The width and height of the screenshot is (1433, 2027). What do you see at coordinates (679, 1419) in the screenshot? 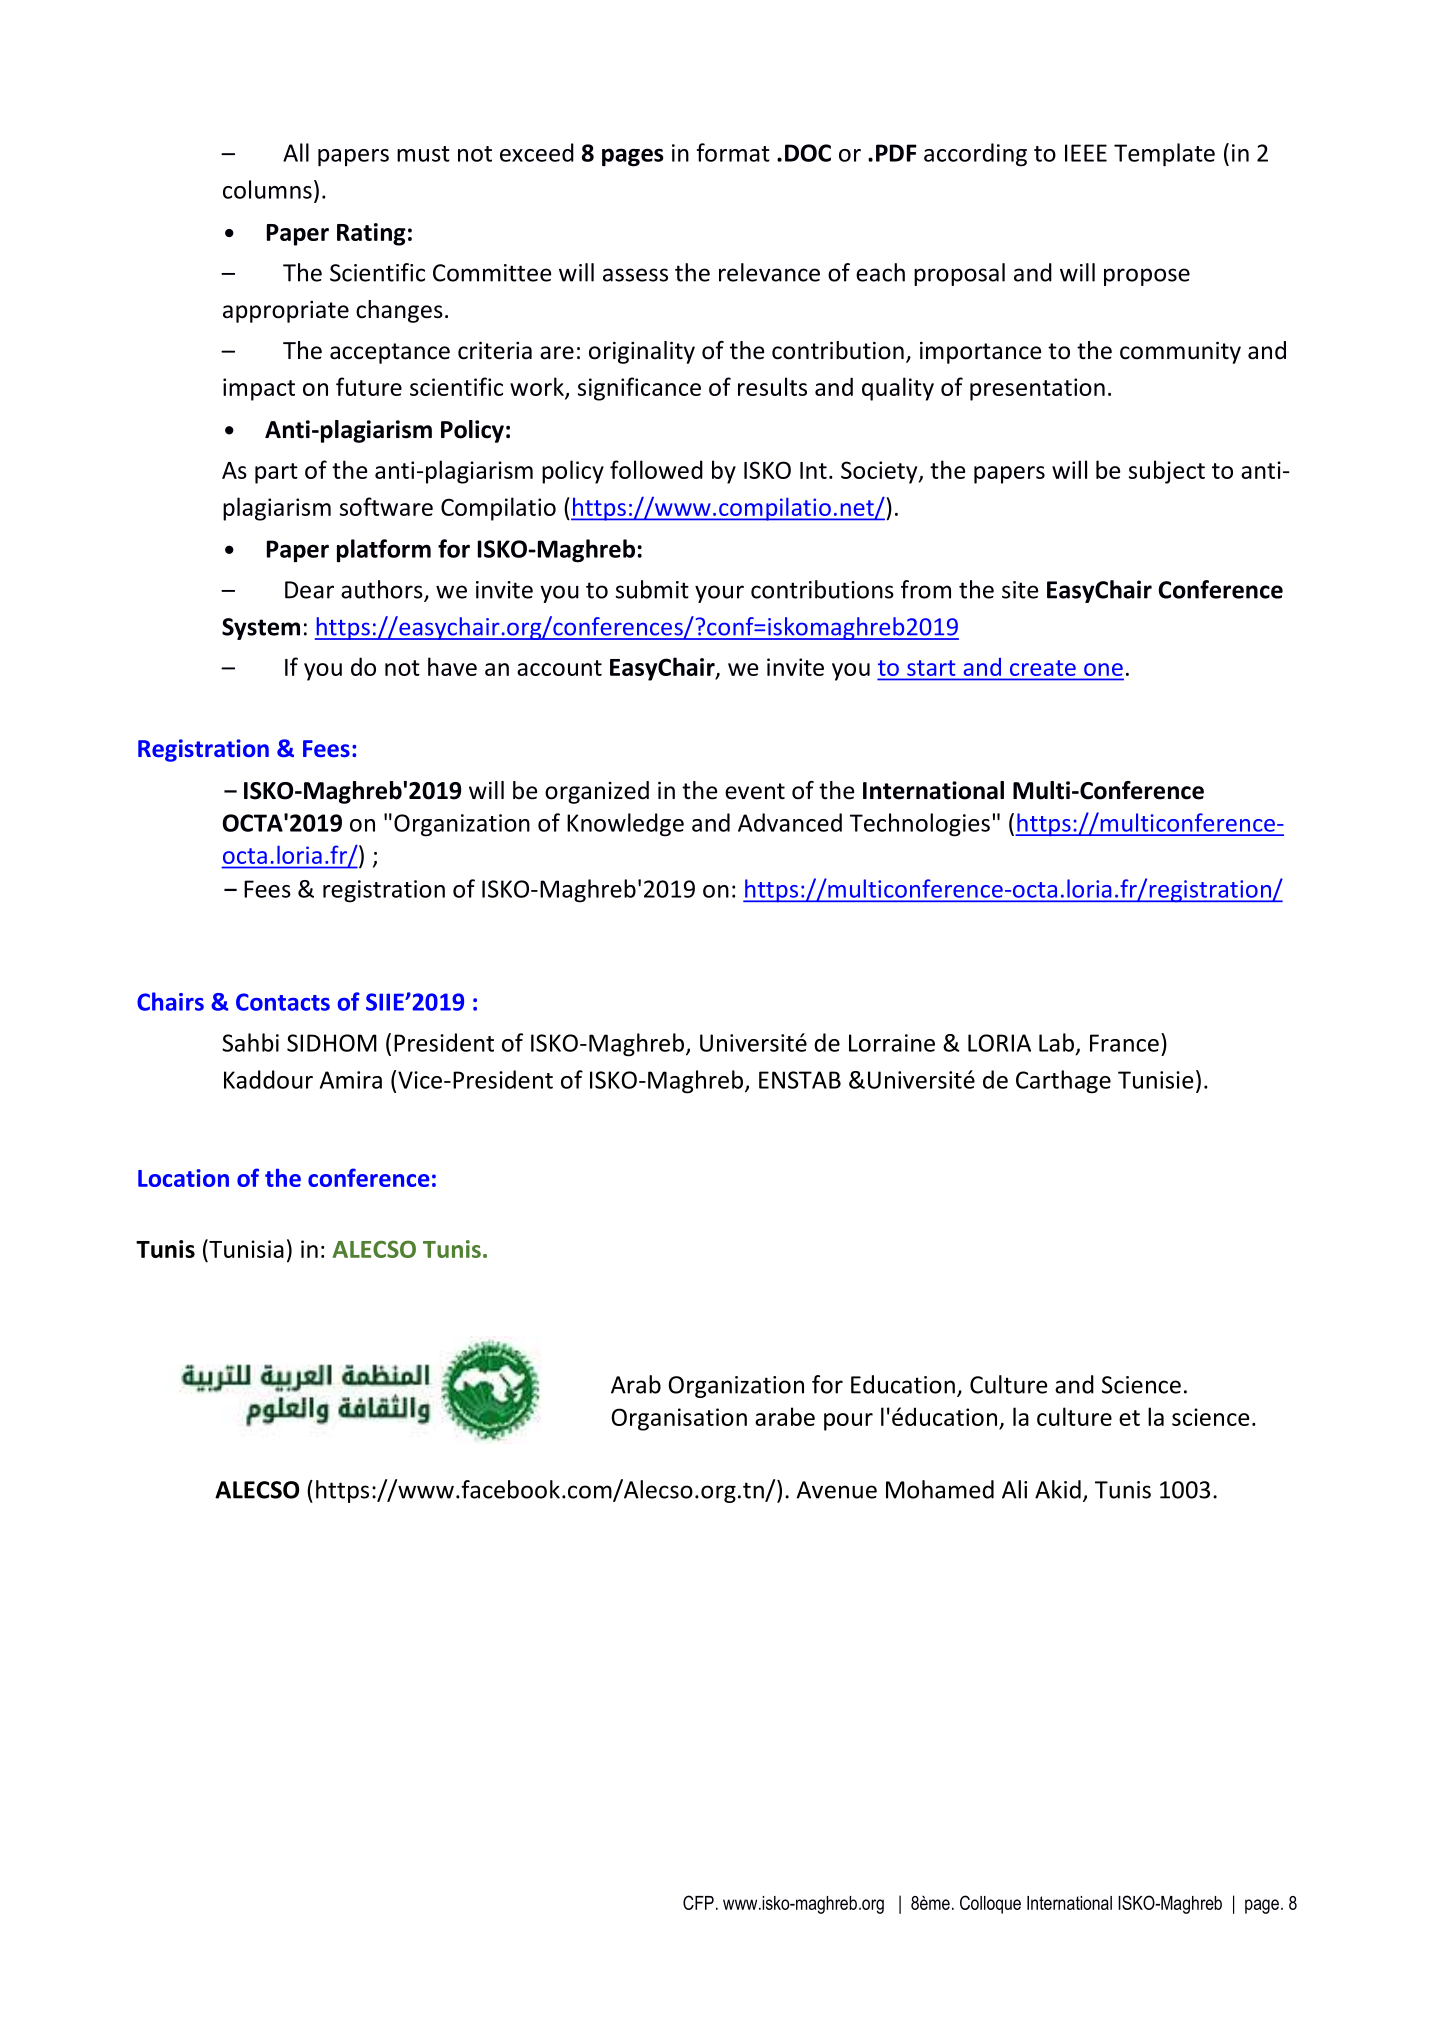
I see `Organisation` at bounding box center [679, 1419].
